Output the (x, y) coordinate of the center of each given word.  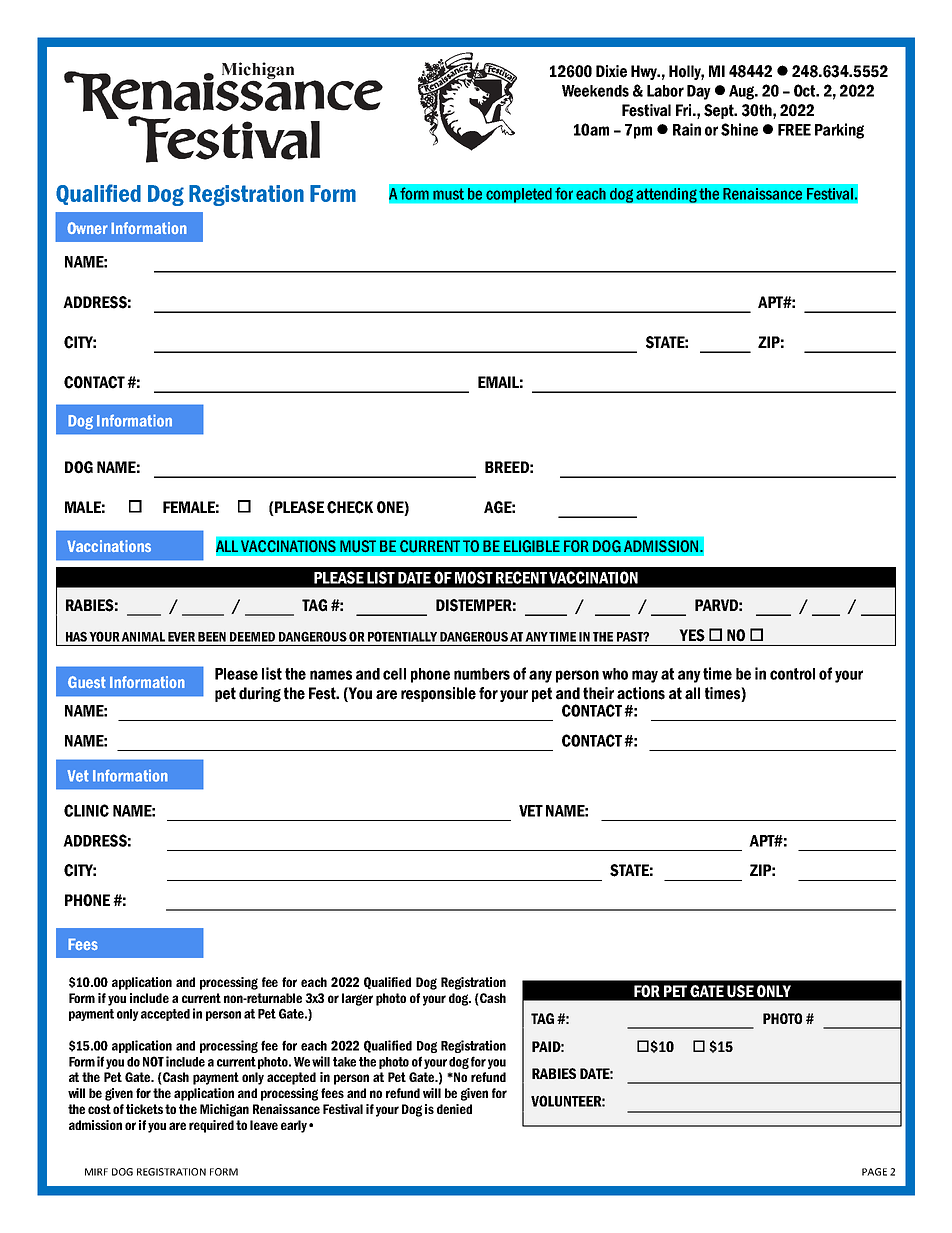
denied (454, 1109)
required (211, 1126)
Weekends (595, 91)
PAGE (874, 1172)
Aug (743, 92)
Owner (87, 228)
